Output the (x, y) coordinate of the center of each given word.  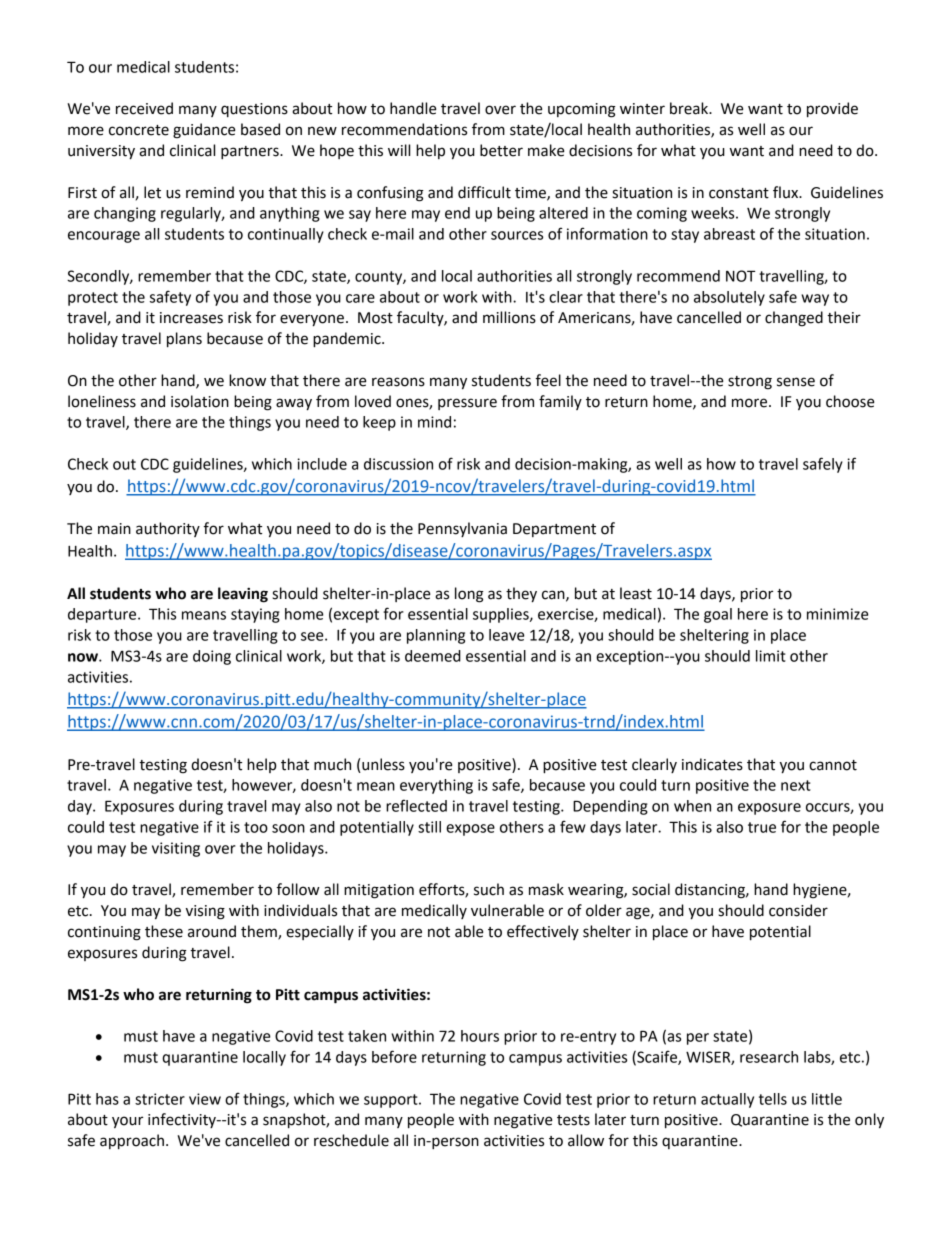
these (164, 931)
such (489, 889)
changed (794, 319)
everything (436, 786)
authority (168, 529)
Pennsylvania (462, 529)
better (501, 150)
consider (798, 910)
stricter (160, 1099)
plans (184, 340)
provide (832, 110)
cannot (833, 765)
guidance (204, 131)
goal (718, 615)
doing (212, 657)
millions (509, 317)
